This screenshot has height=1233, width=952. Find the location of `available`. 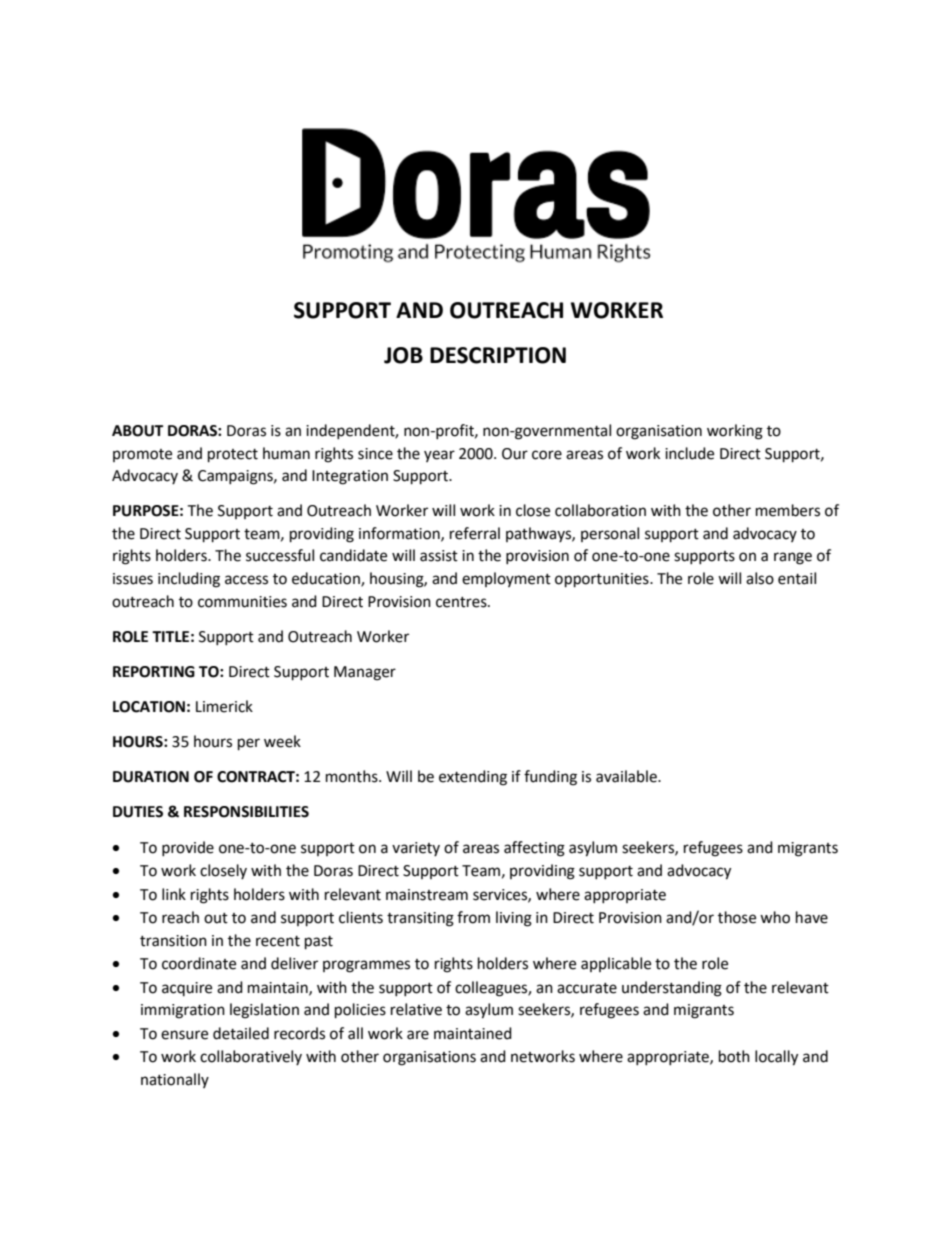

available is located at coordinates (627, 776).
